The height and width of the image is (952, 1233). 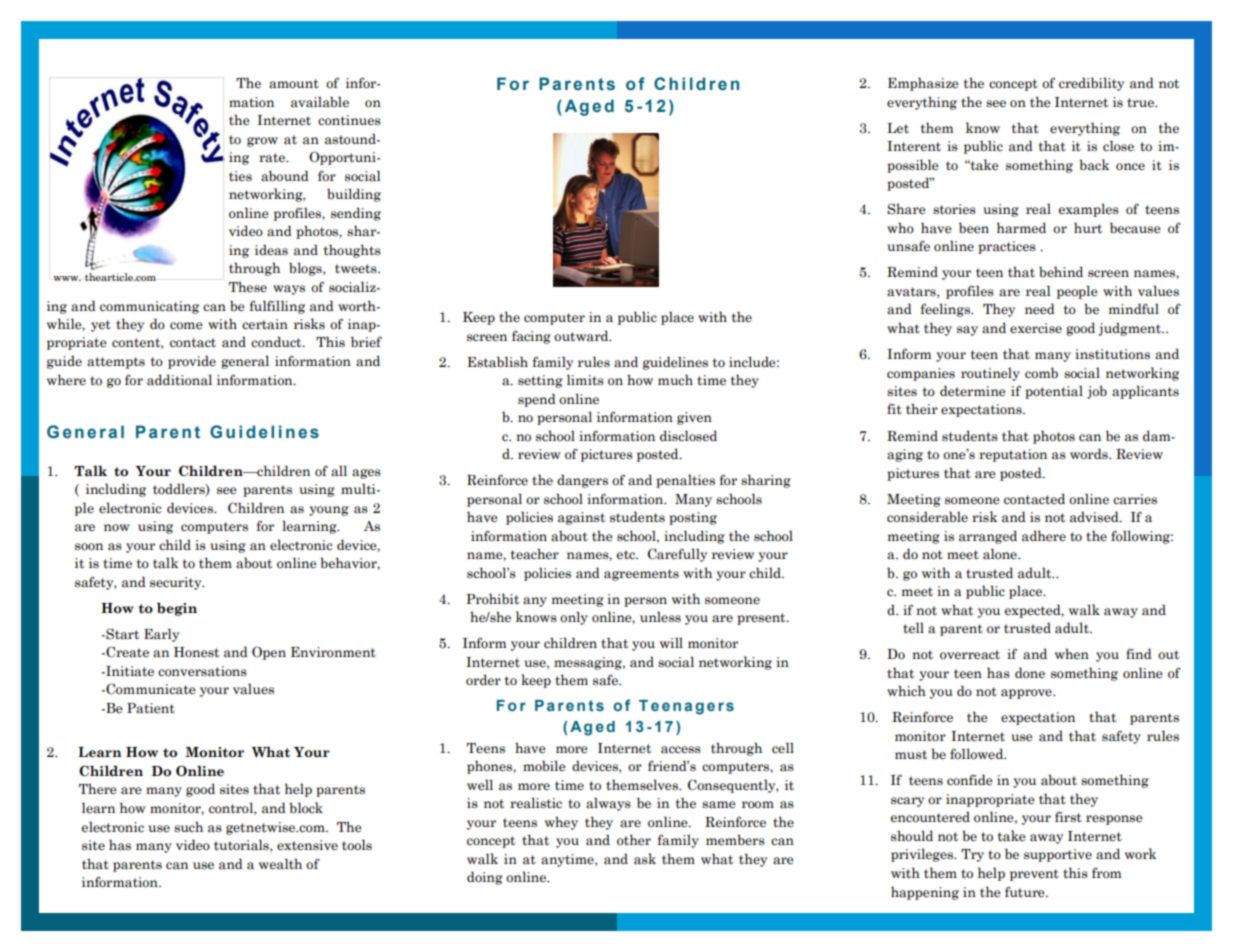 I want to click on dangers, so click(x=582, y=481).
